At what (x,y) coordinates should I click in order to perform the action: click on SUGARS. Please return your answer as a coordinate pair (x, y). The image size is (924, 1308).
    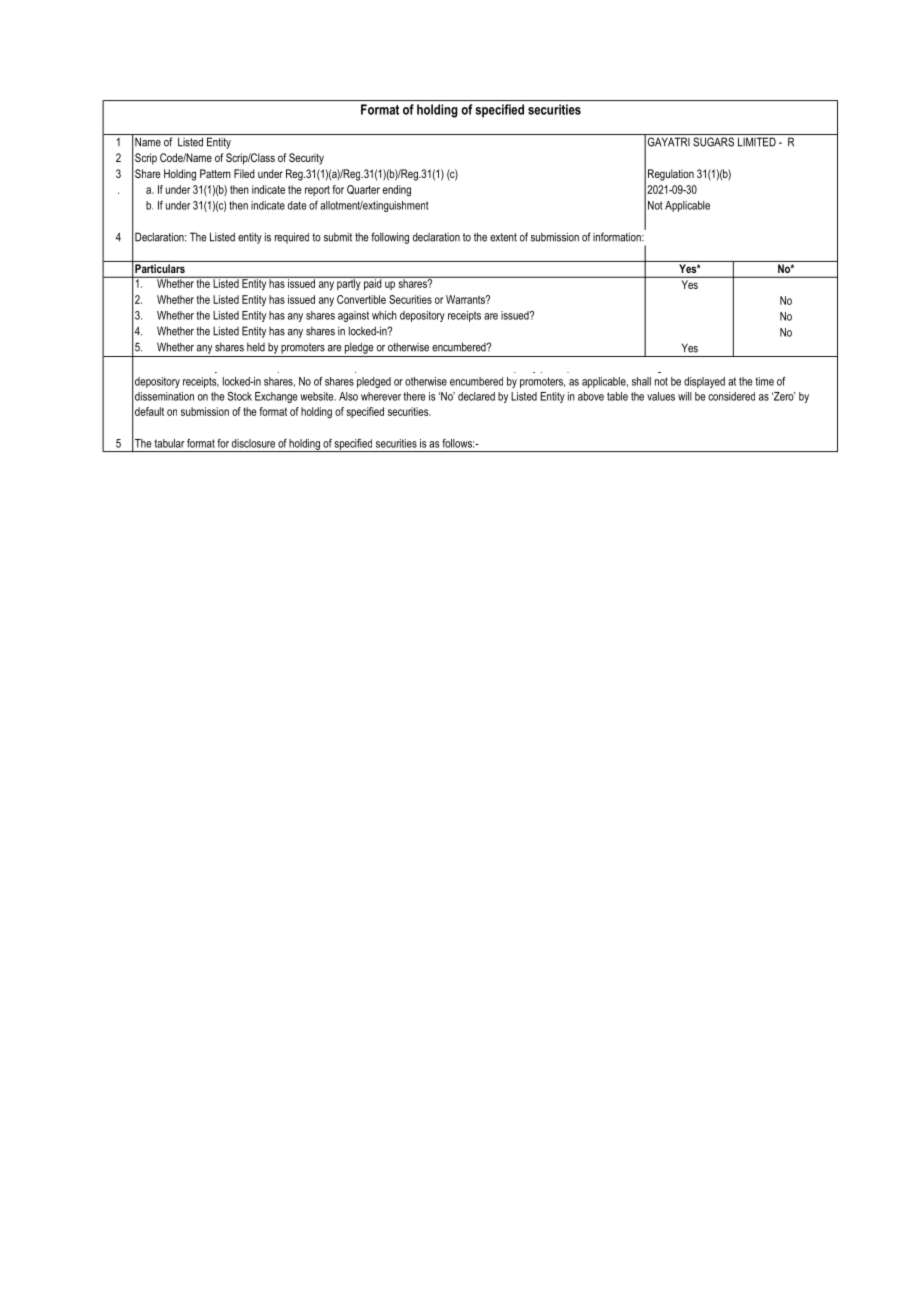
    Looking at the image, I should click on (713, 142).
